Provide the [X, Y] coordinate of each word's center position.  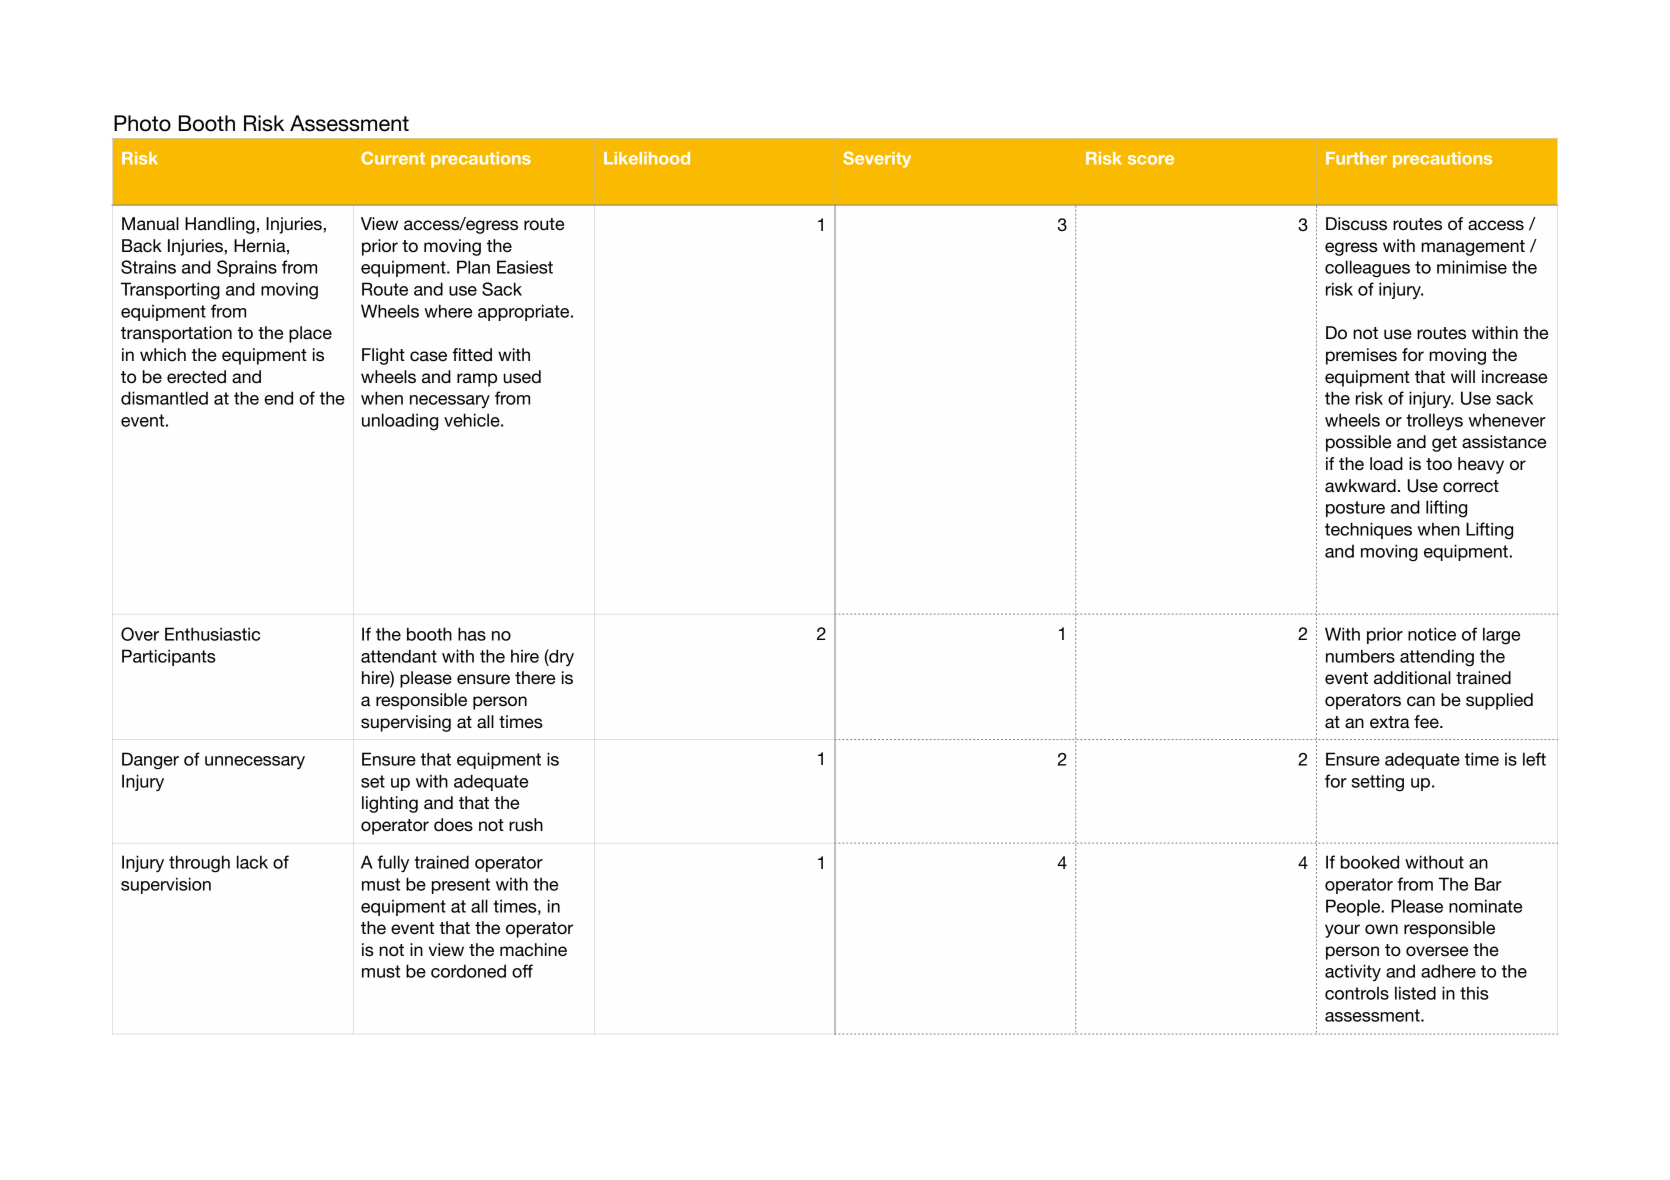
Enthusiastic [212, 634]
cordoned [468, 971]
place [310, 334]
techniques [1368, 530]
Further [1356, 158]
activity [1353, 972]
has [472, 634]
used [522, 377]
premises [1361, 356]
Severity [877, 159]
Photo [142, 123]
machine [533, 950]
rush [526, 824]
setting [1378, 783]
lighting [390, 804]
